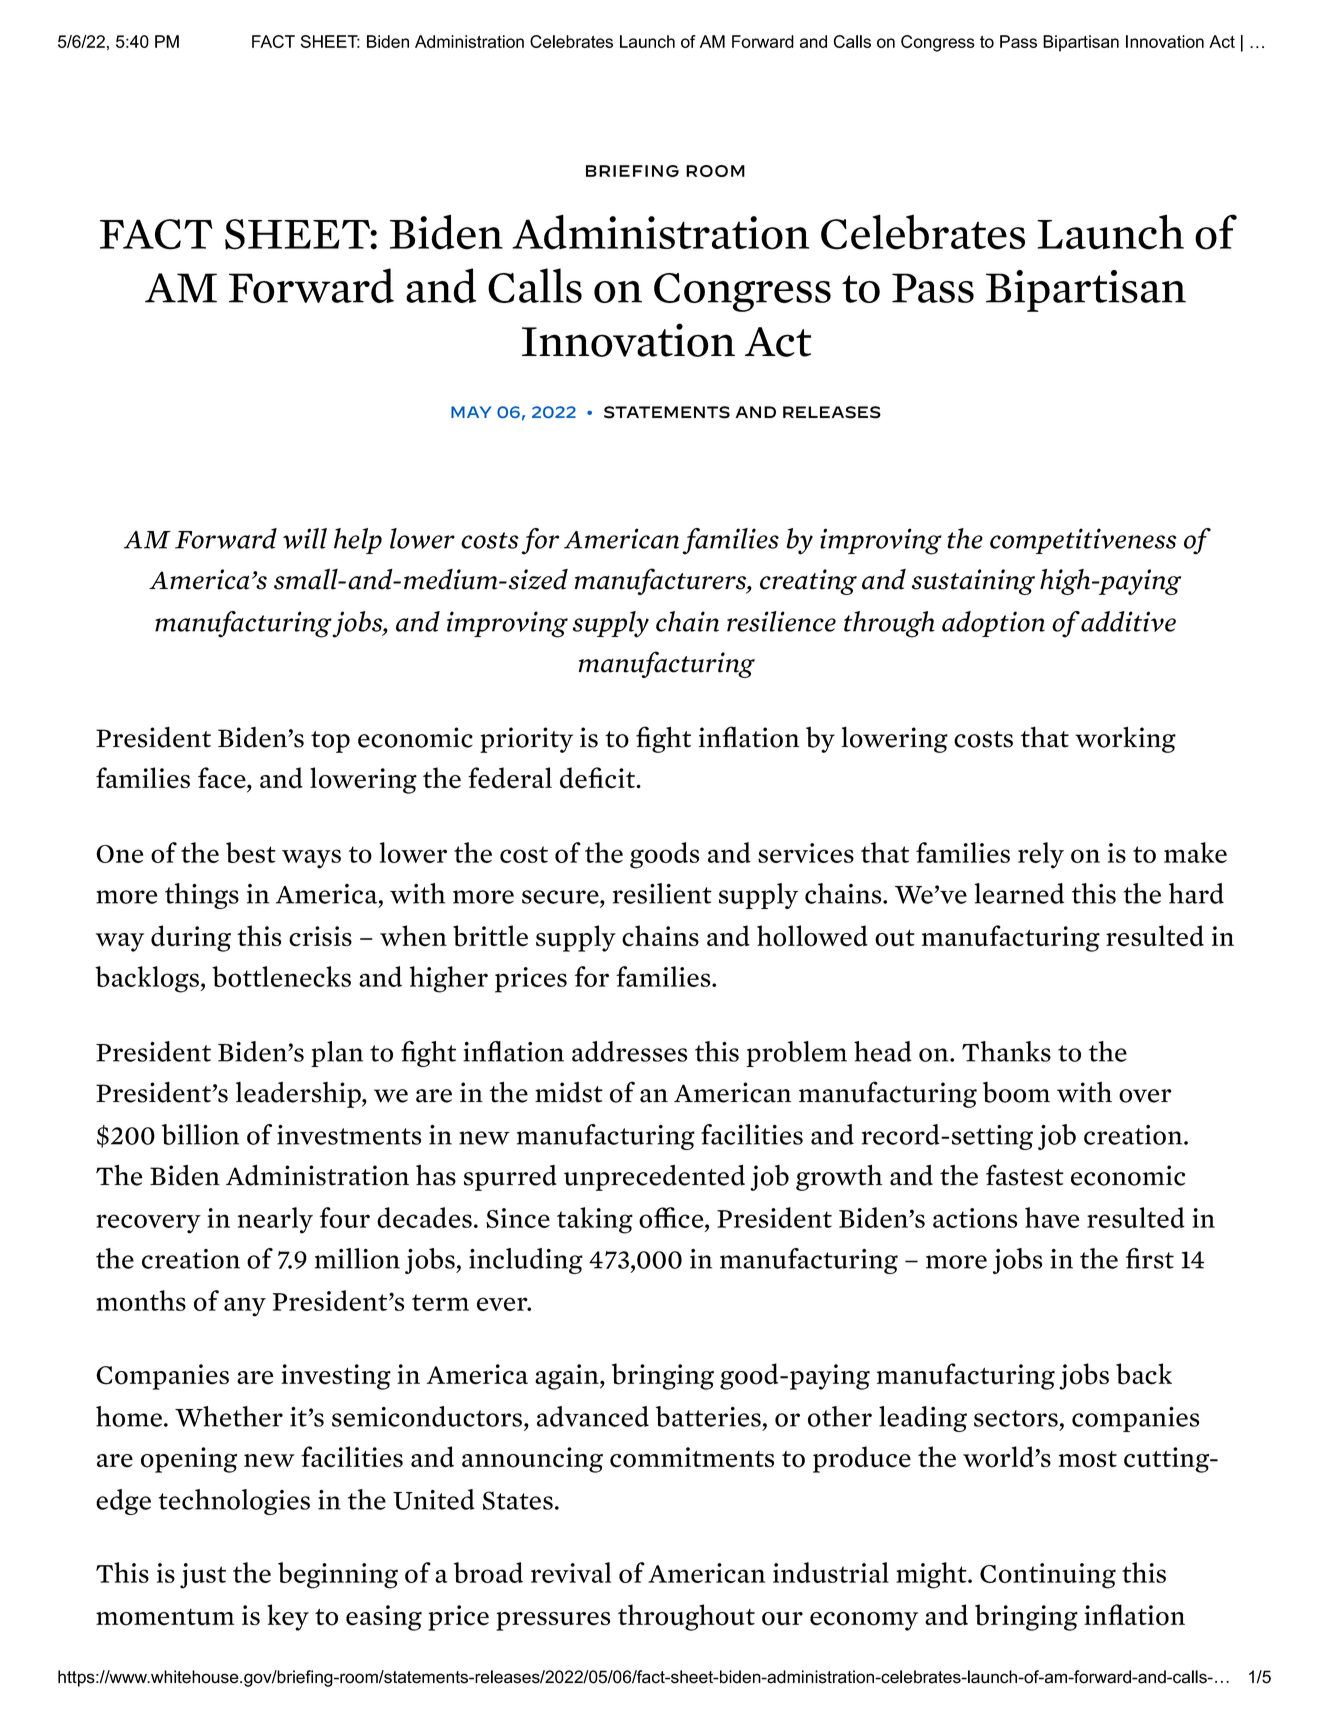 This document has height=1720, width=1329. Describe the element at coordinates (471, 412) in the document. I see `MAY` at that location.
